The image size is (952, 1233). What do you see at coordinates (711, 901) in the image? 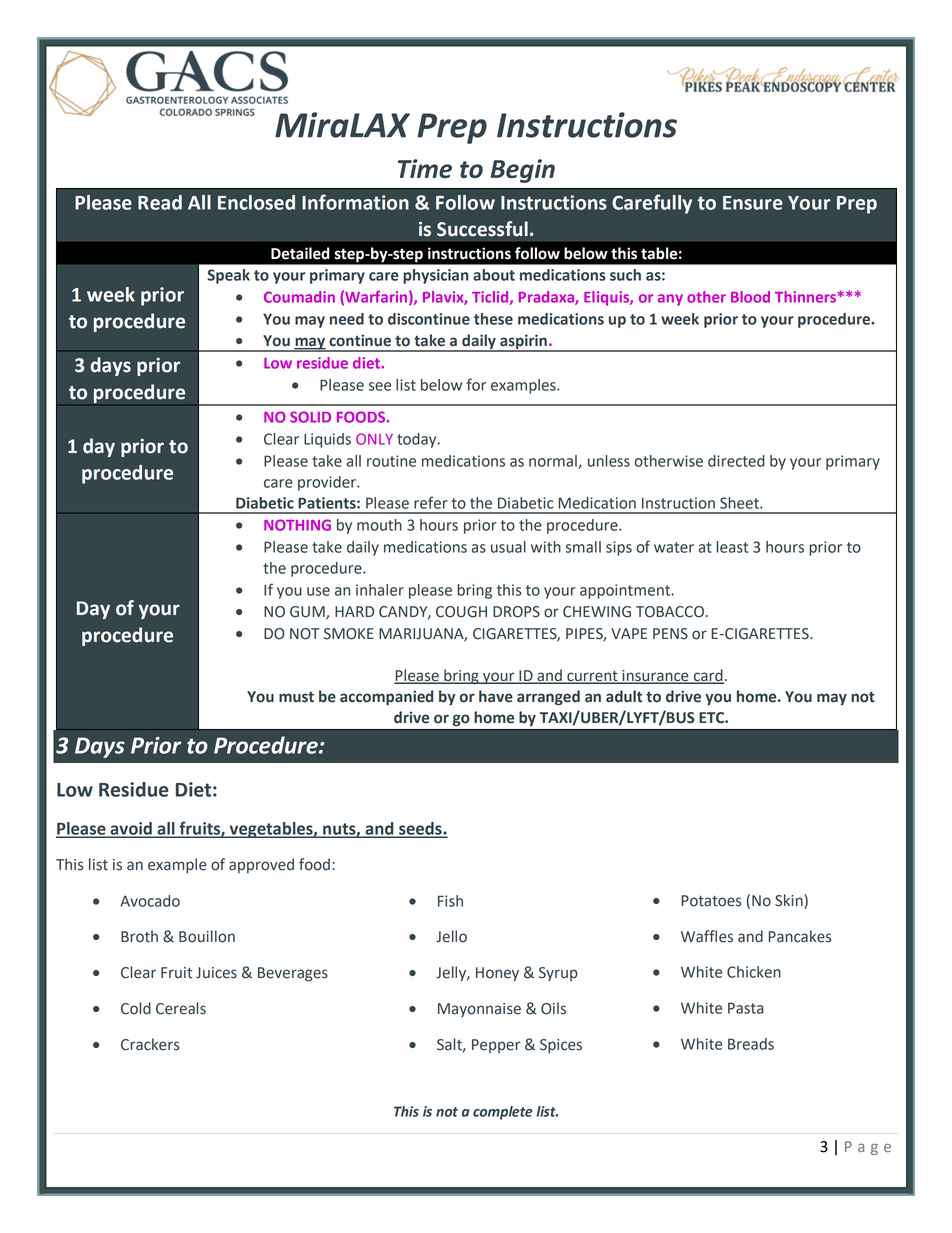
I see `Potatoes` at bounding box center [711, 901].
